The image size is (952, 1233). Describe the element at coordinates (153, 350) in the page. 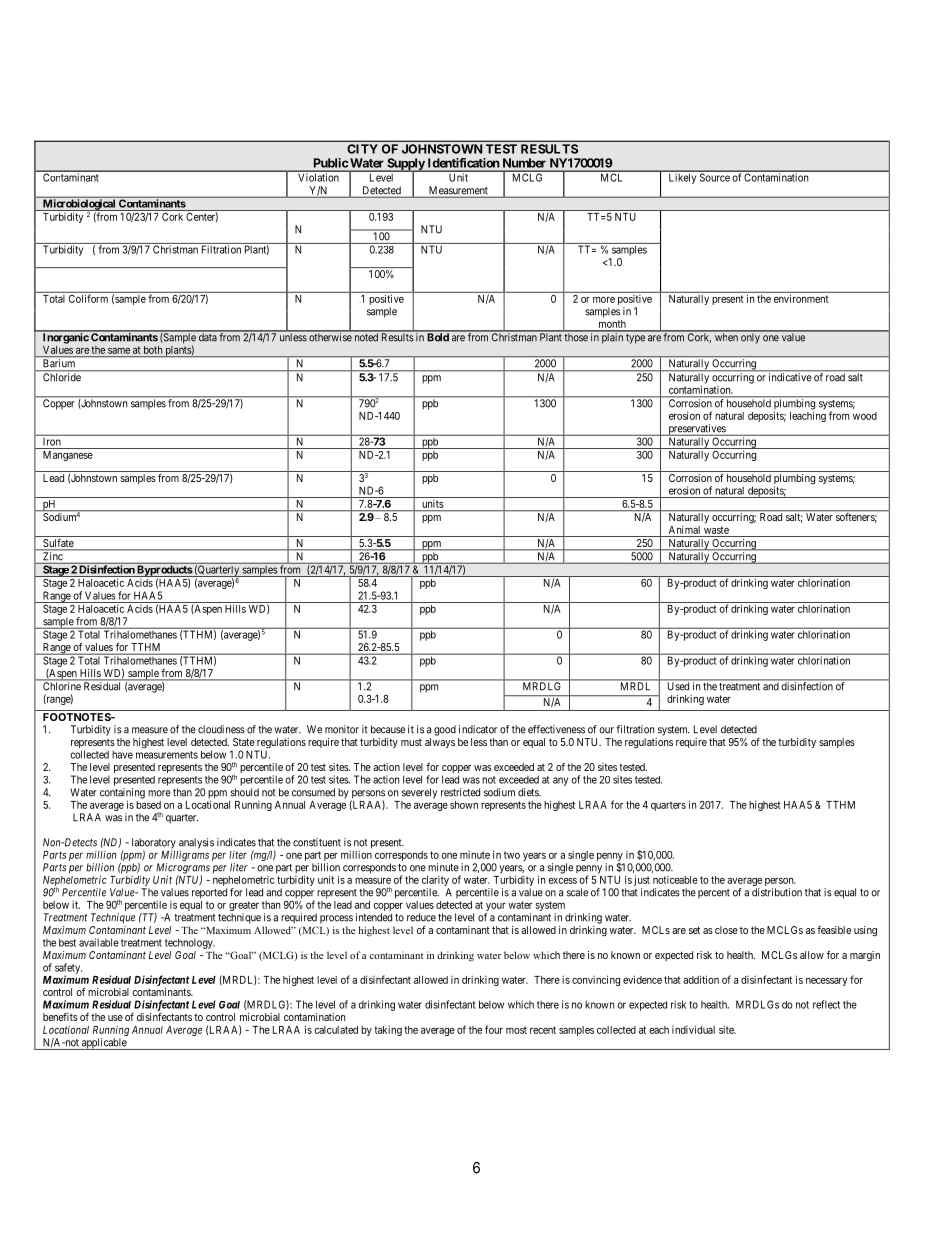

I see `both` at that location.
